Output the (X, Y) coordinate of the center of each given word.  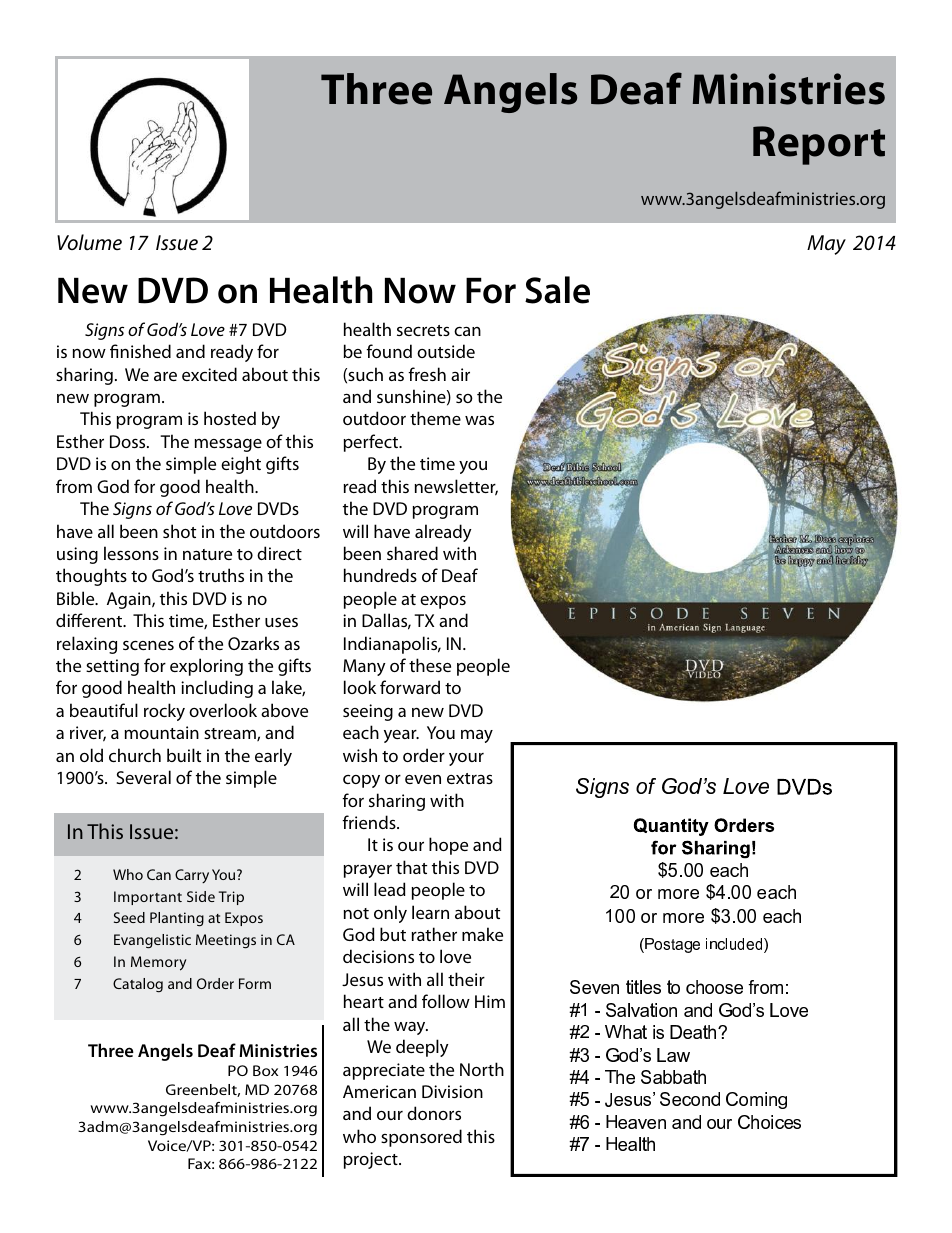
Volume (89, 242)
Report (819, 145)
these (430, 665)
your (466, 759)
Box (265, 1070)
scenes (148, 645)
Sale (557, 290)
